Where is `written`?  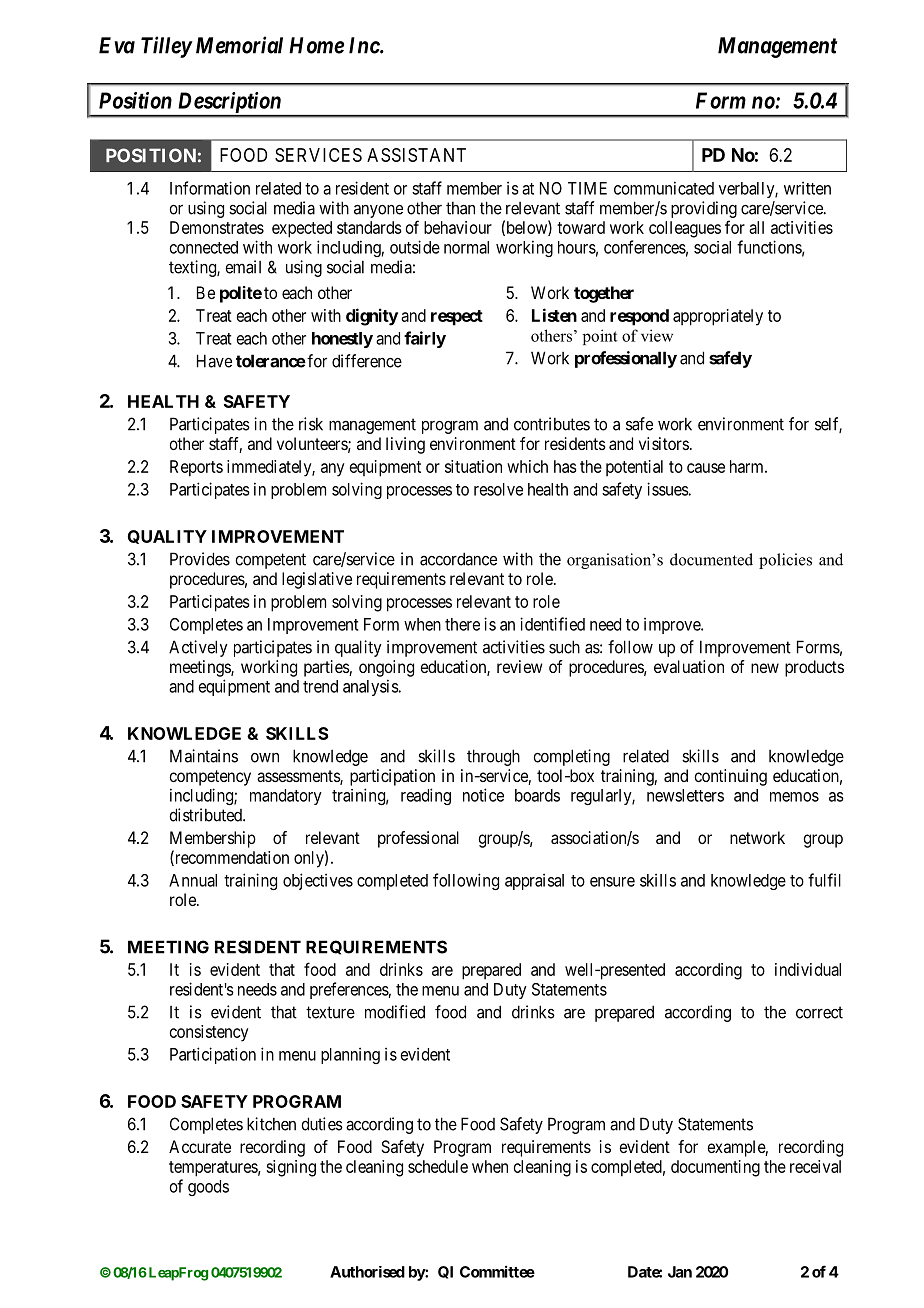 written is located at coordinates (807, 188).
